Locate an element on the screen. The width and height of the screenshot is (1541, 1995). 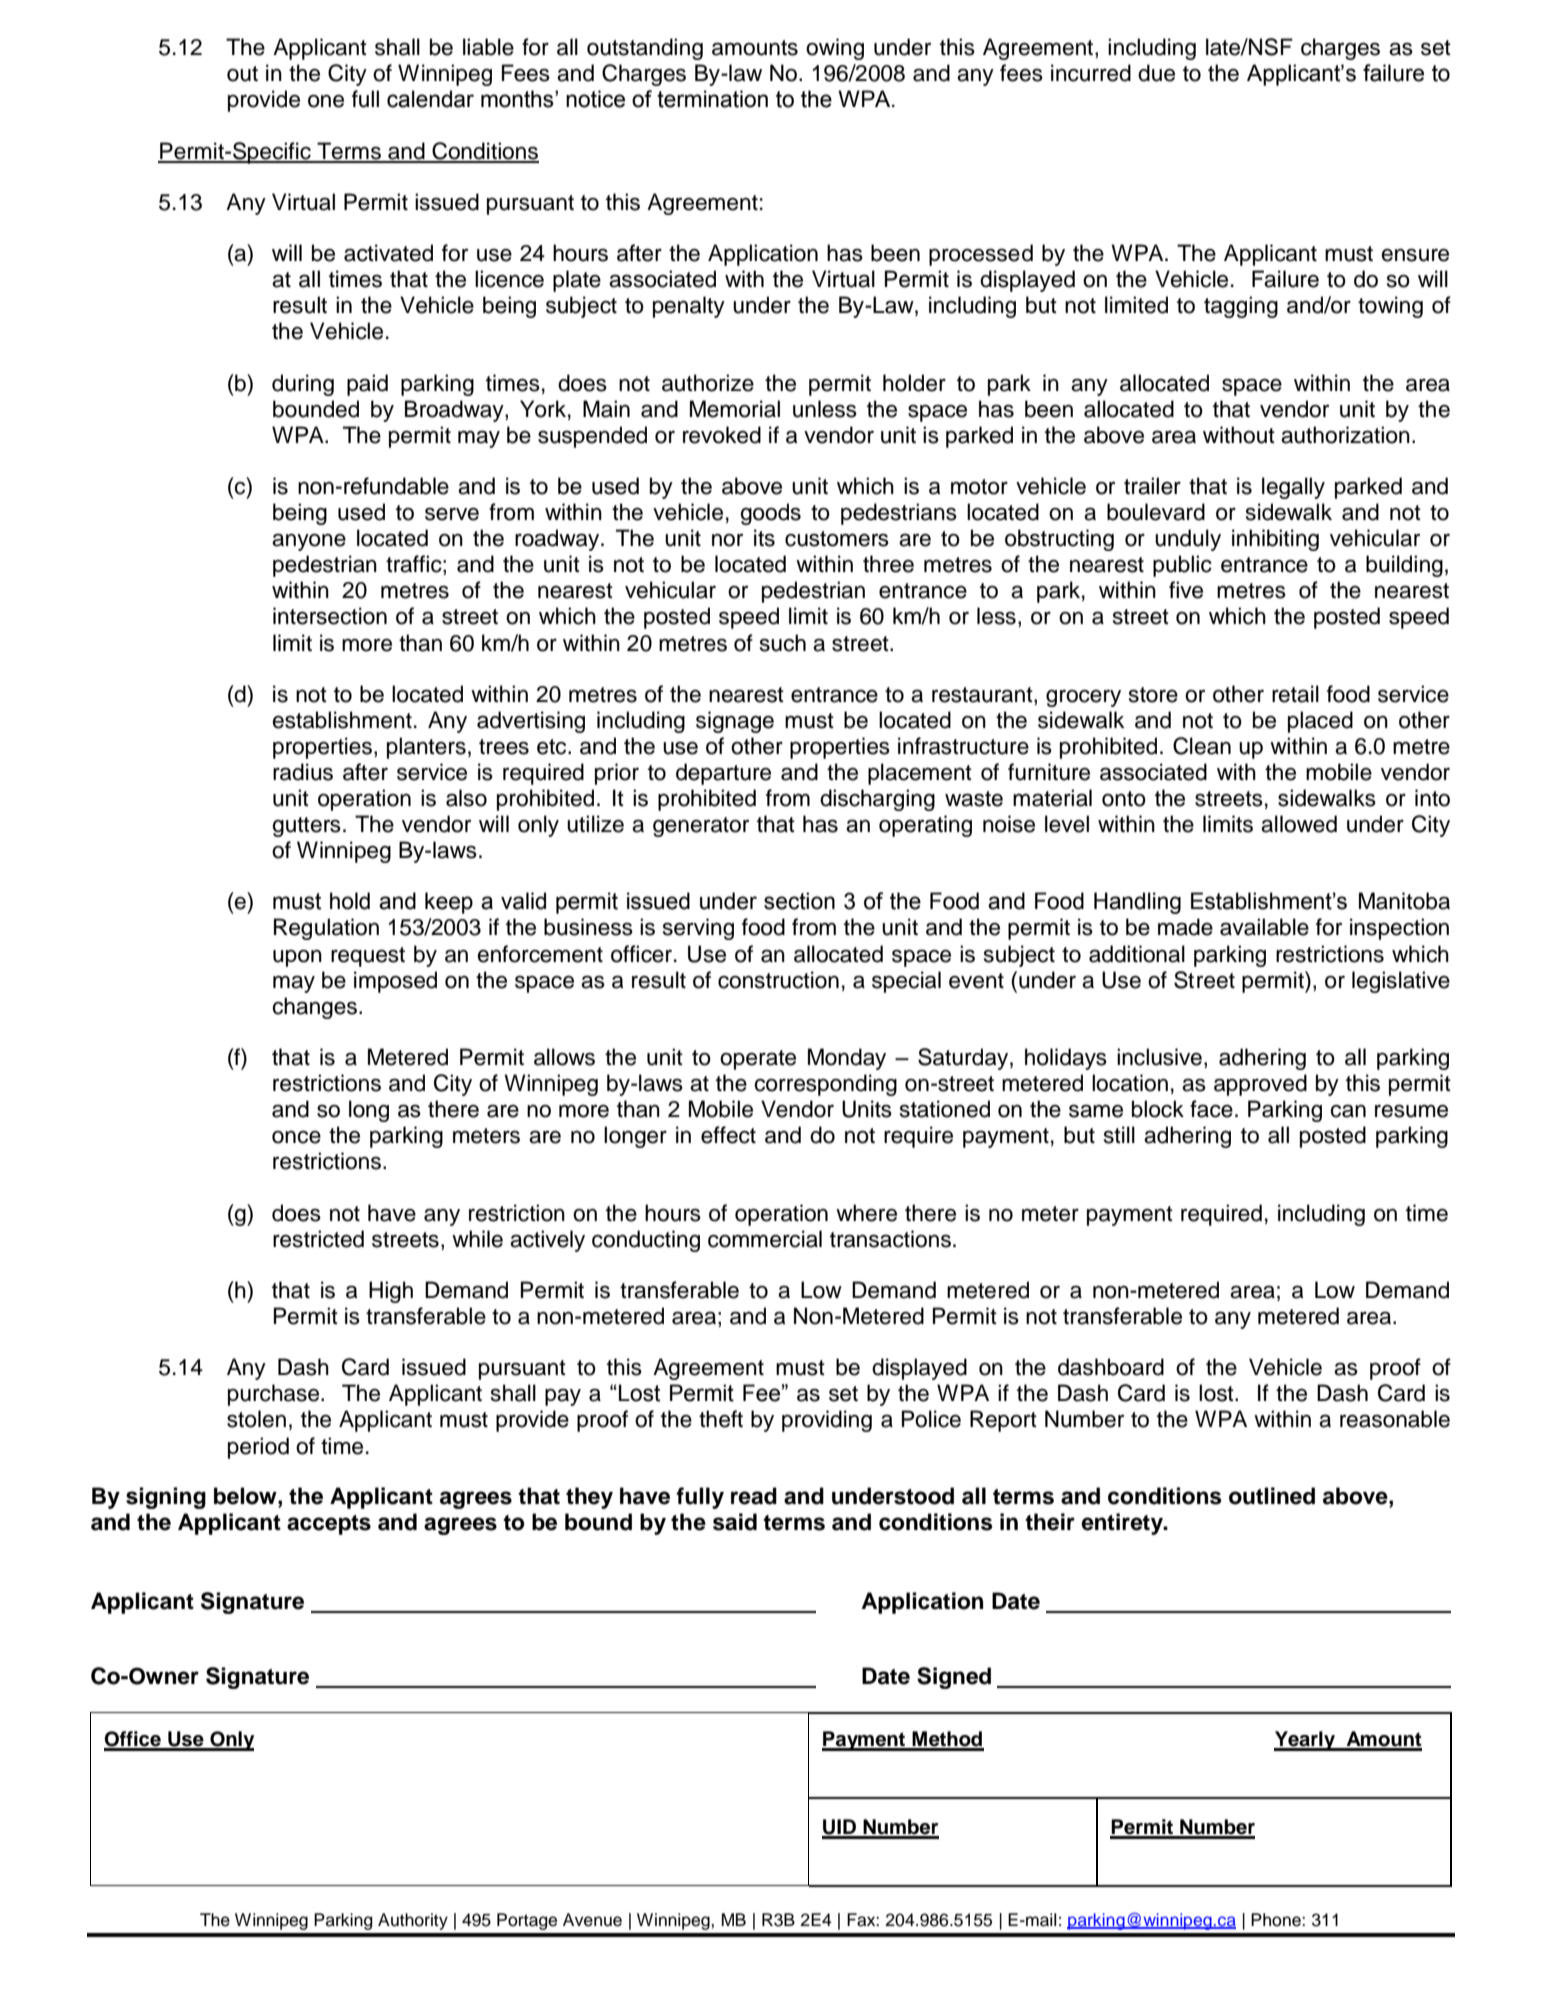
due is located at coordinates (1156, 73).
